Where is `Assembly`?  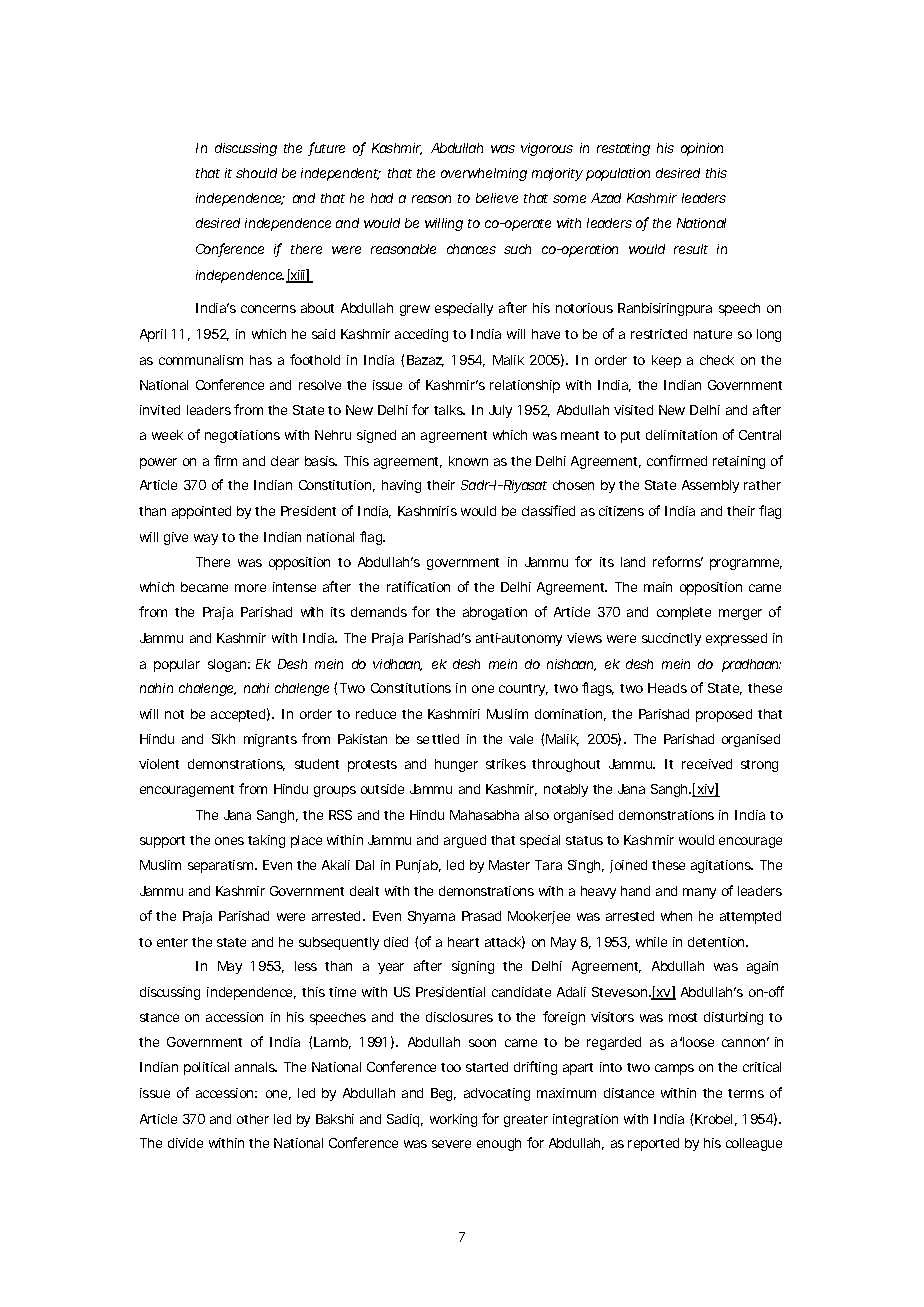
Assembly is located at coordinates (710, 486).
